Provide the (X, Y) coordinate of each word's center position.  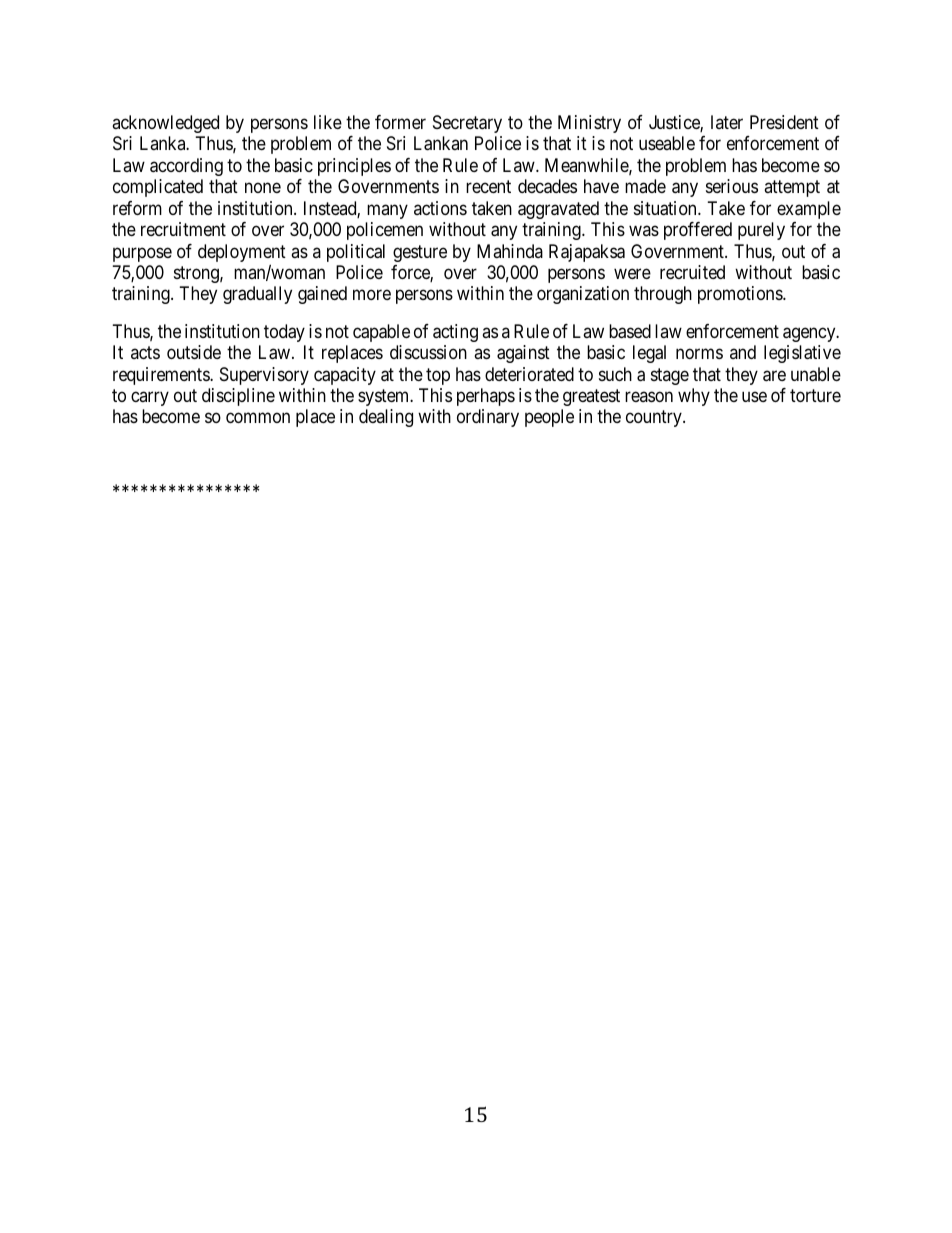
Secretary (467, 124)
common (258, 418)
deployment (242, 254)
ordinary (488, 418)
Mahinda (510, 251)
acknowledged (165, 124)
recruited (692, 272)
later (727, 122)
